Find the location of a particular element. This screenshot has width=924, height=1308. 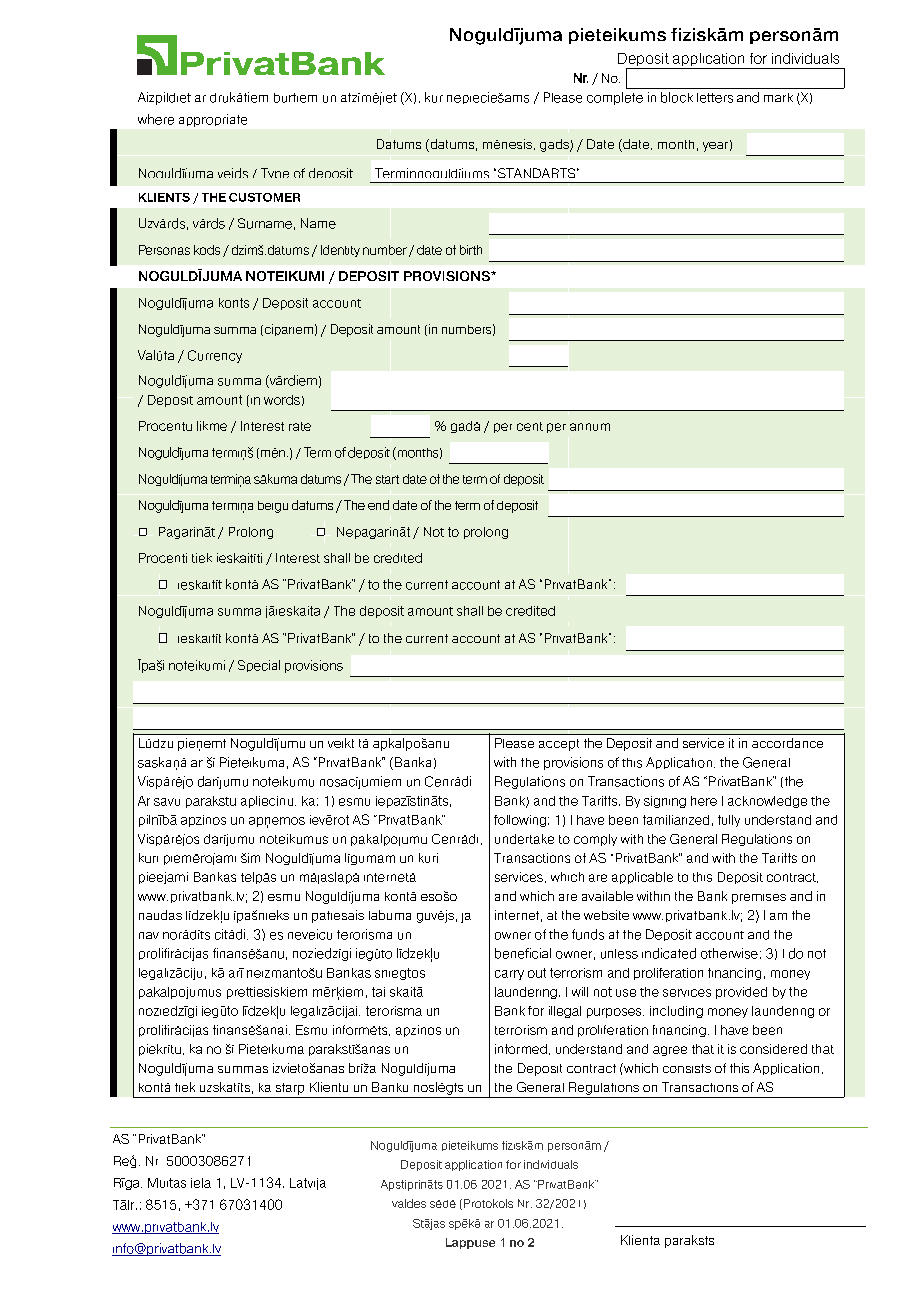

Lappuse is located at coordinates (470, 1243).
